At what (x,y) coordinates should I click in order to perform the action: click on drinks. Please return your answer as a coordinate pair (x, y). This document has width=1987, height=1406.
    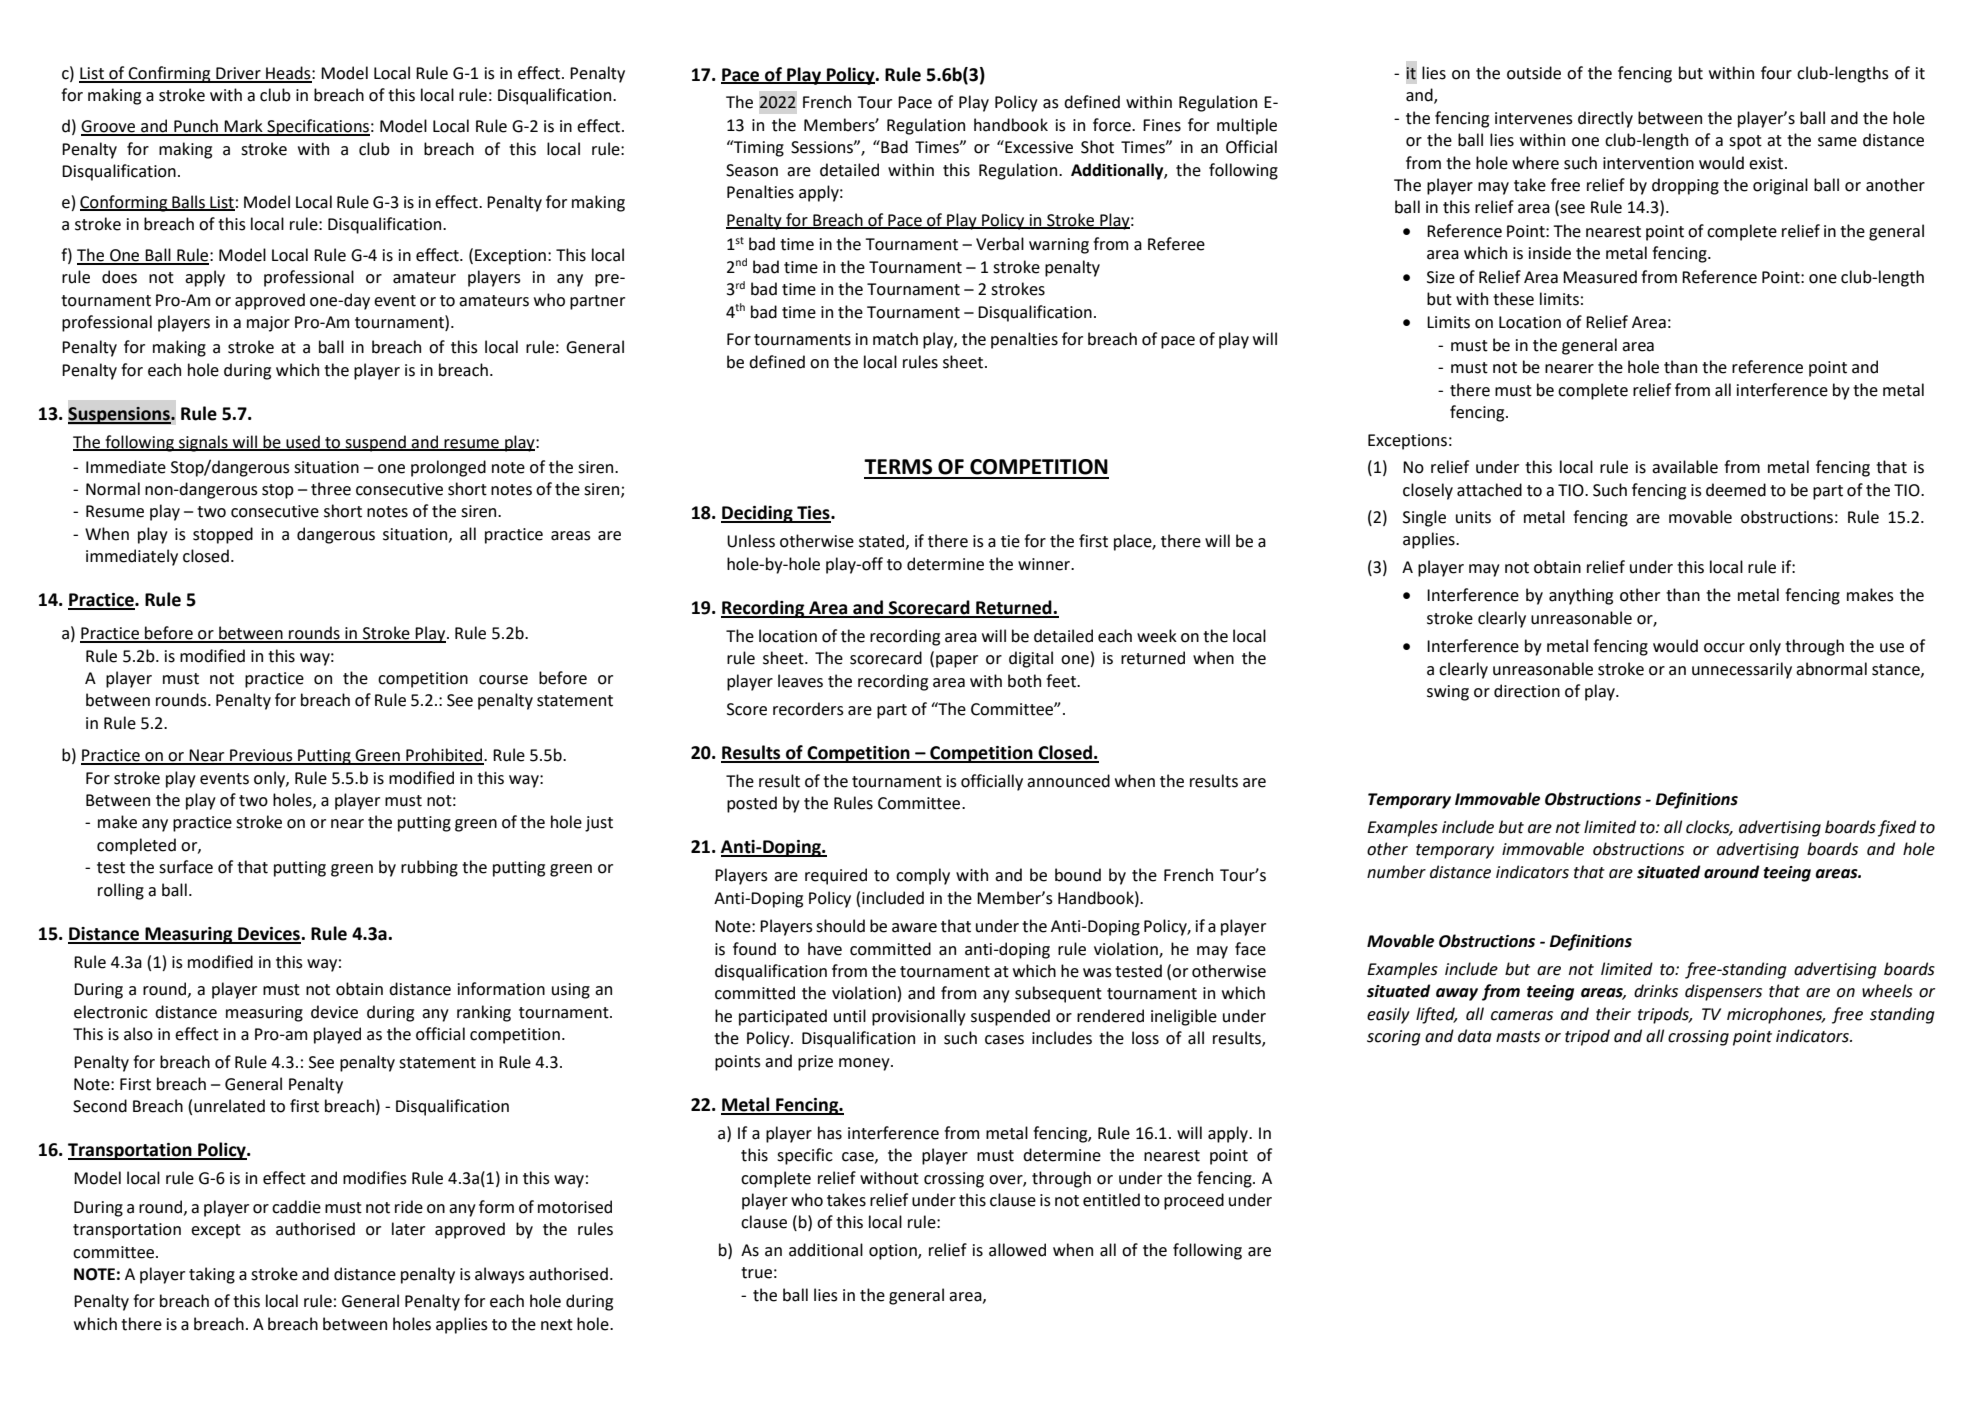
    Looking at the image, I should click on (1656, 991).
